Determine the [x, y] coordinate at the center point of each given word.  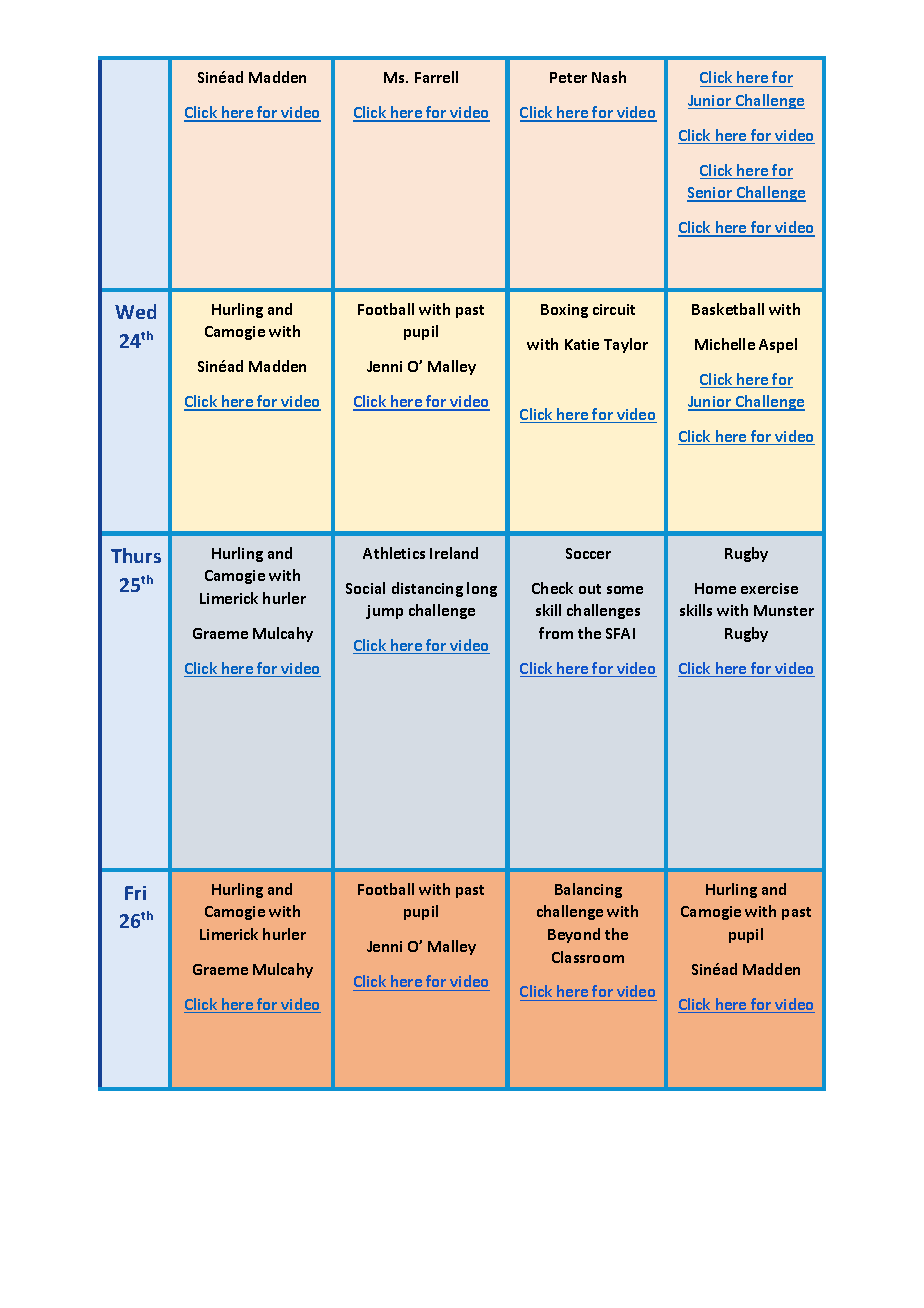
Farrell [436, 77]
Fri [135, 893]
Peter [568, 77]
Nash [609, 77]
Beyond [574, 935]
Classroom [588, 957]
